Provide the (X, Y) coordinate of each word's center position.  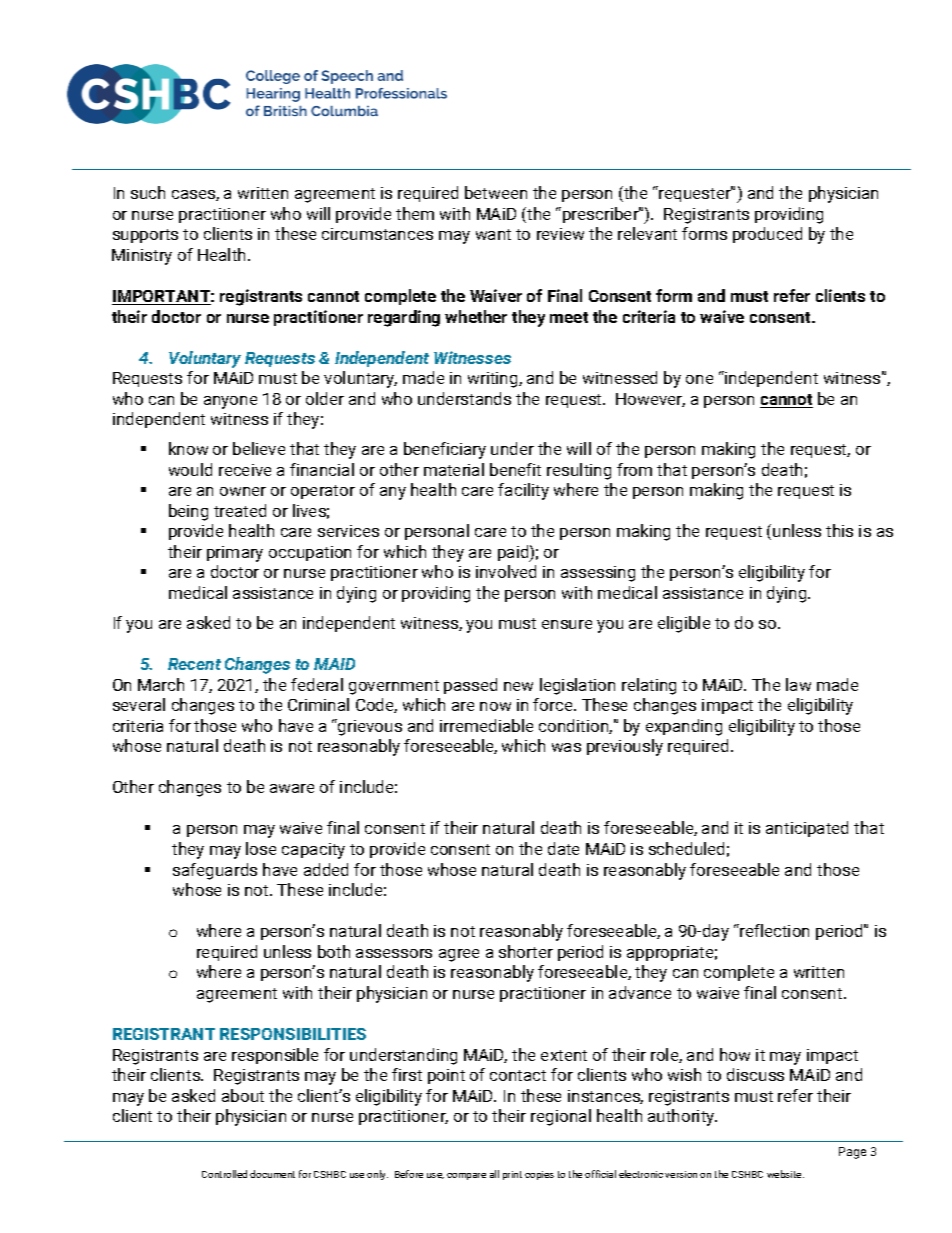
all (494, 1174)
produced (767, 235)
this (839, 530)
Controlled (224, 1174)
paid (514, 553)
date (563, 848)
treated (240, 510)
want (493, 234)
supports (145, 236)
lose (261, 848)
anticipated (807, 829)
